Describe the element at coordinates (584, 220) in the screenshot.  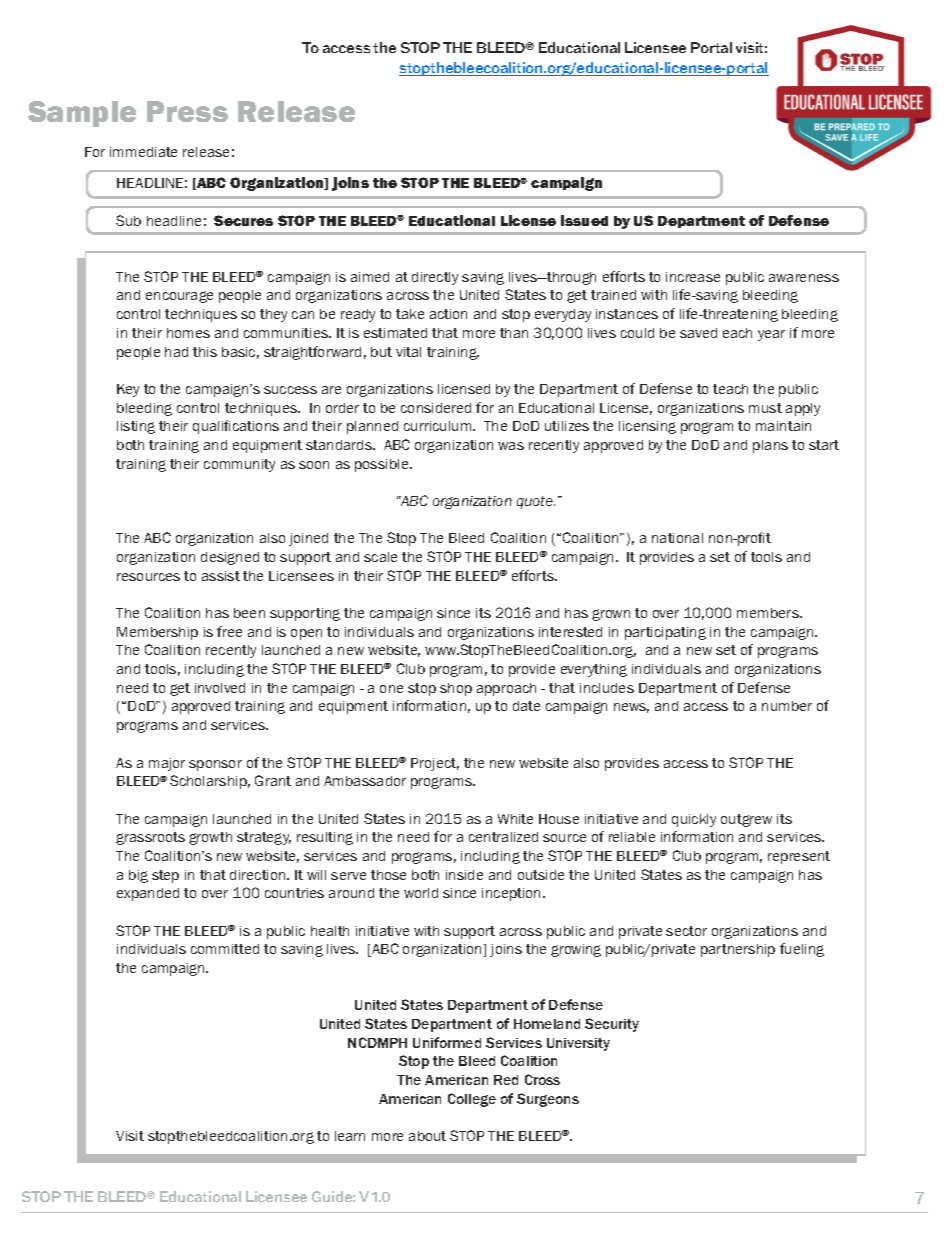
I see `issued` at that location.
